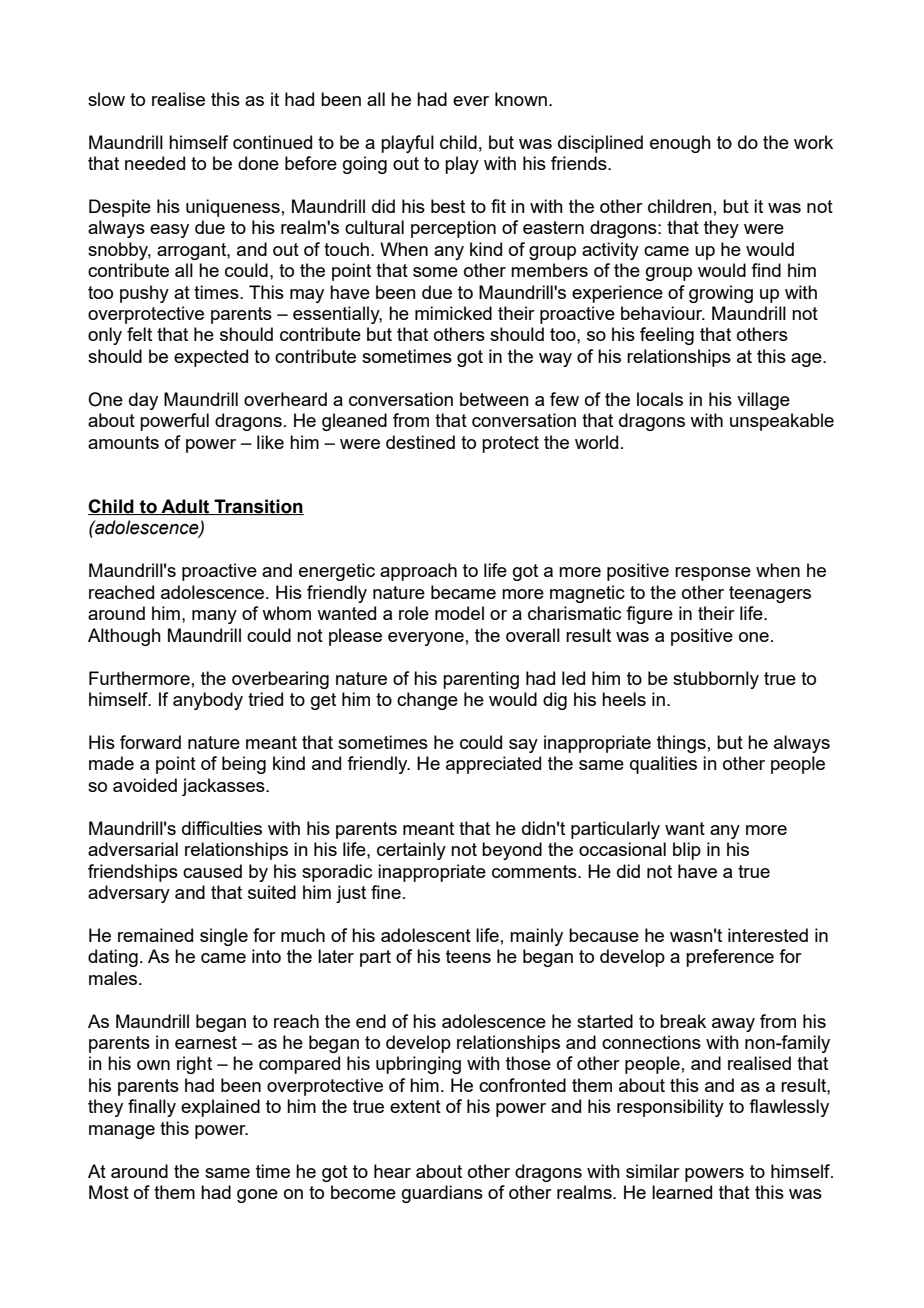 This image has width=924, height=1308. Describe the element at coordinates (459, 613) in the image. I see `model` at that location.
